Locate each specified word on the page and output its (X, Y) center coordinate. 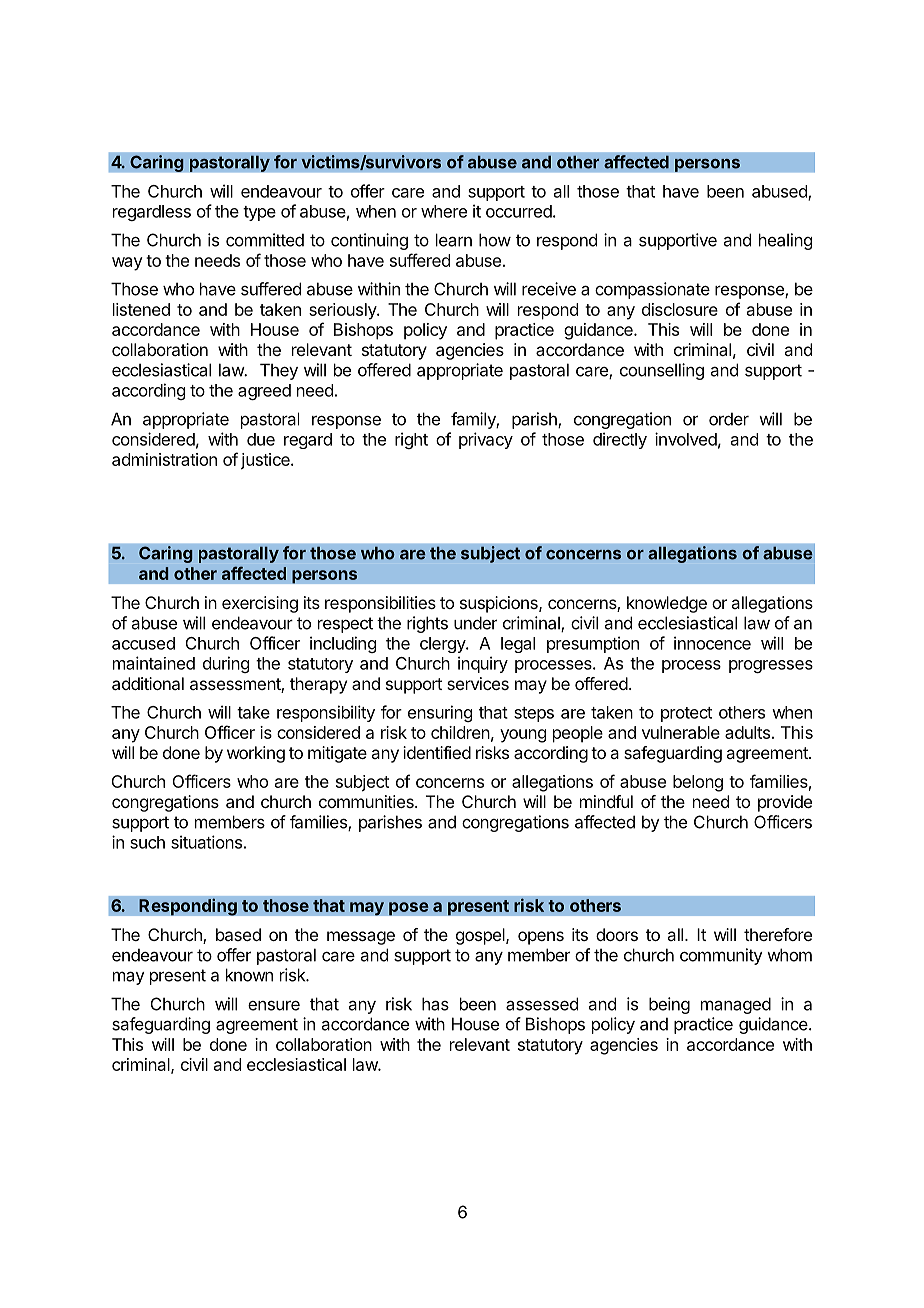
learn (454, 240)
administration (164, 459)
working (256, 754)
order (729, 419)
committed (265, 240)
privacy (486, 440)
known (249, 975)
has (435, 1004)
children (460, 732)
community (721, 956)
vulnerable (681, 732)
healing (785, 241)
